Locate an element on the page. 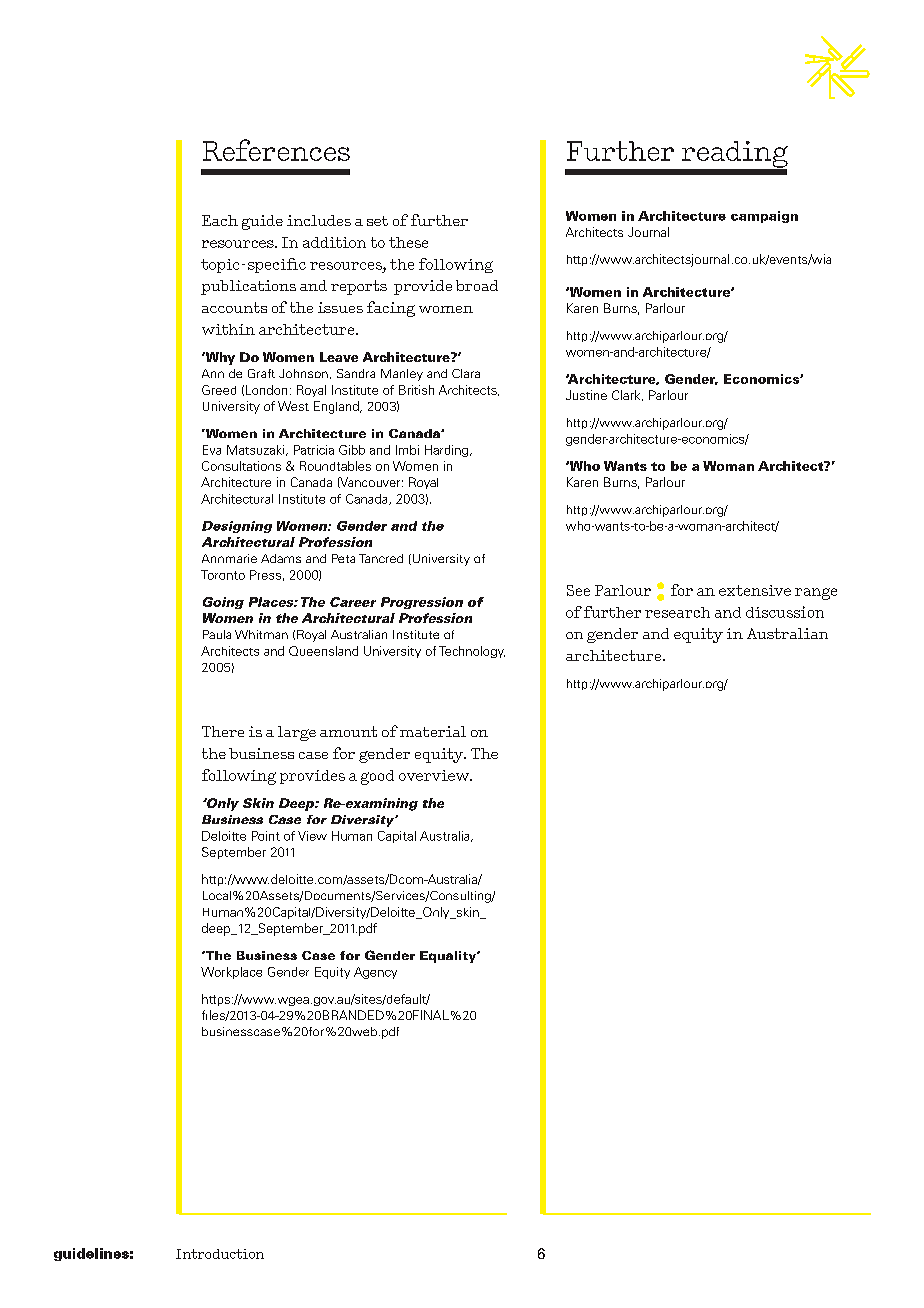 The height and width of the image is (1308, 924). discussion is located at coordinates (785, 612).
